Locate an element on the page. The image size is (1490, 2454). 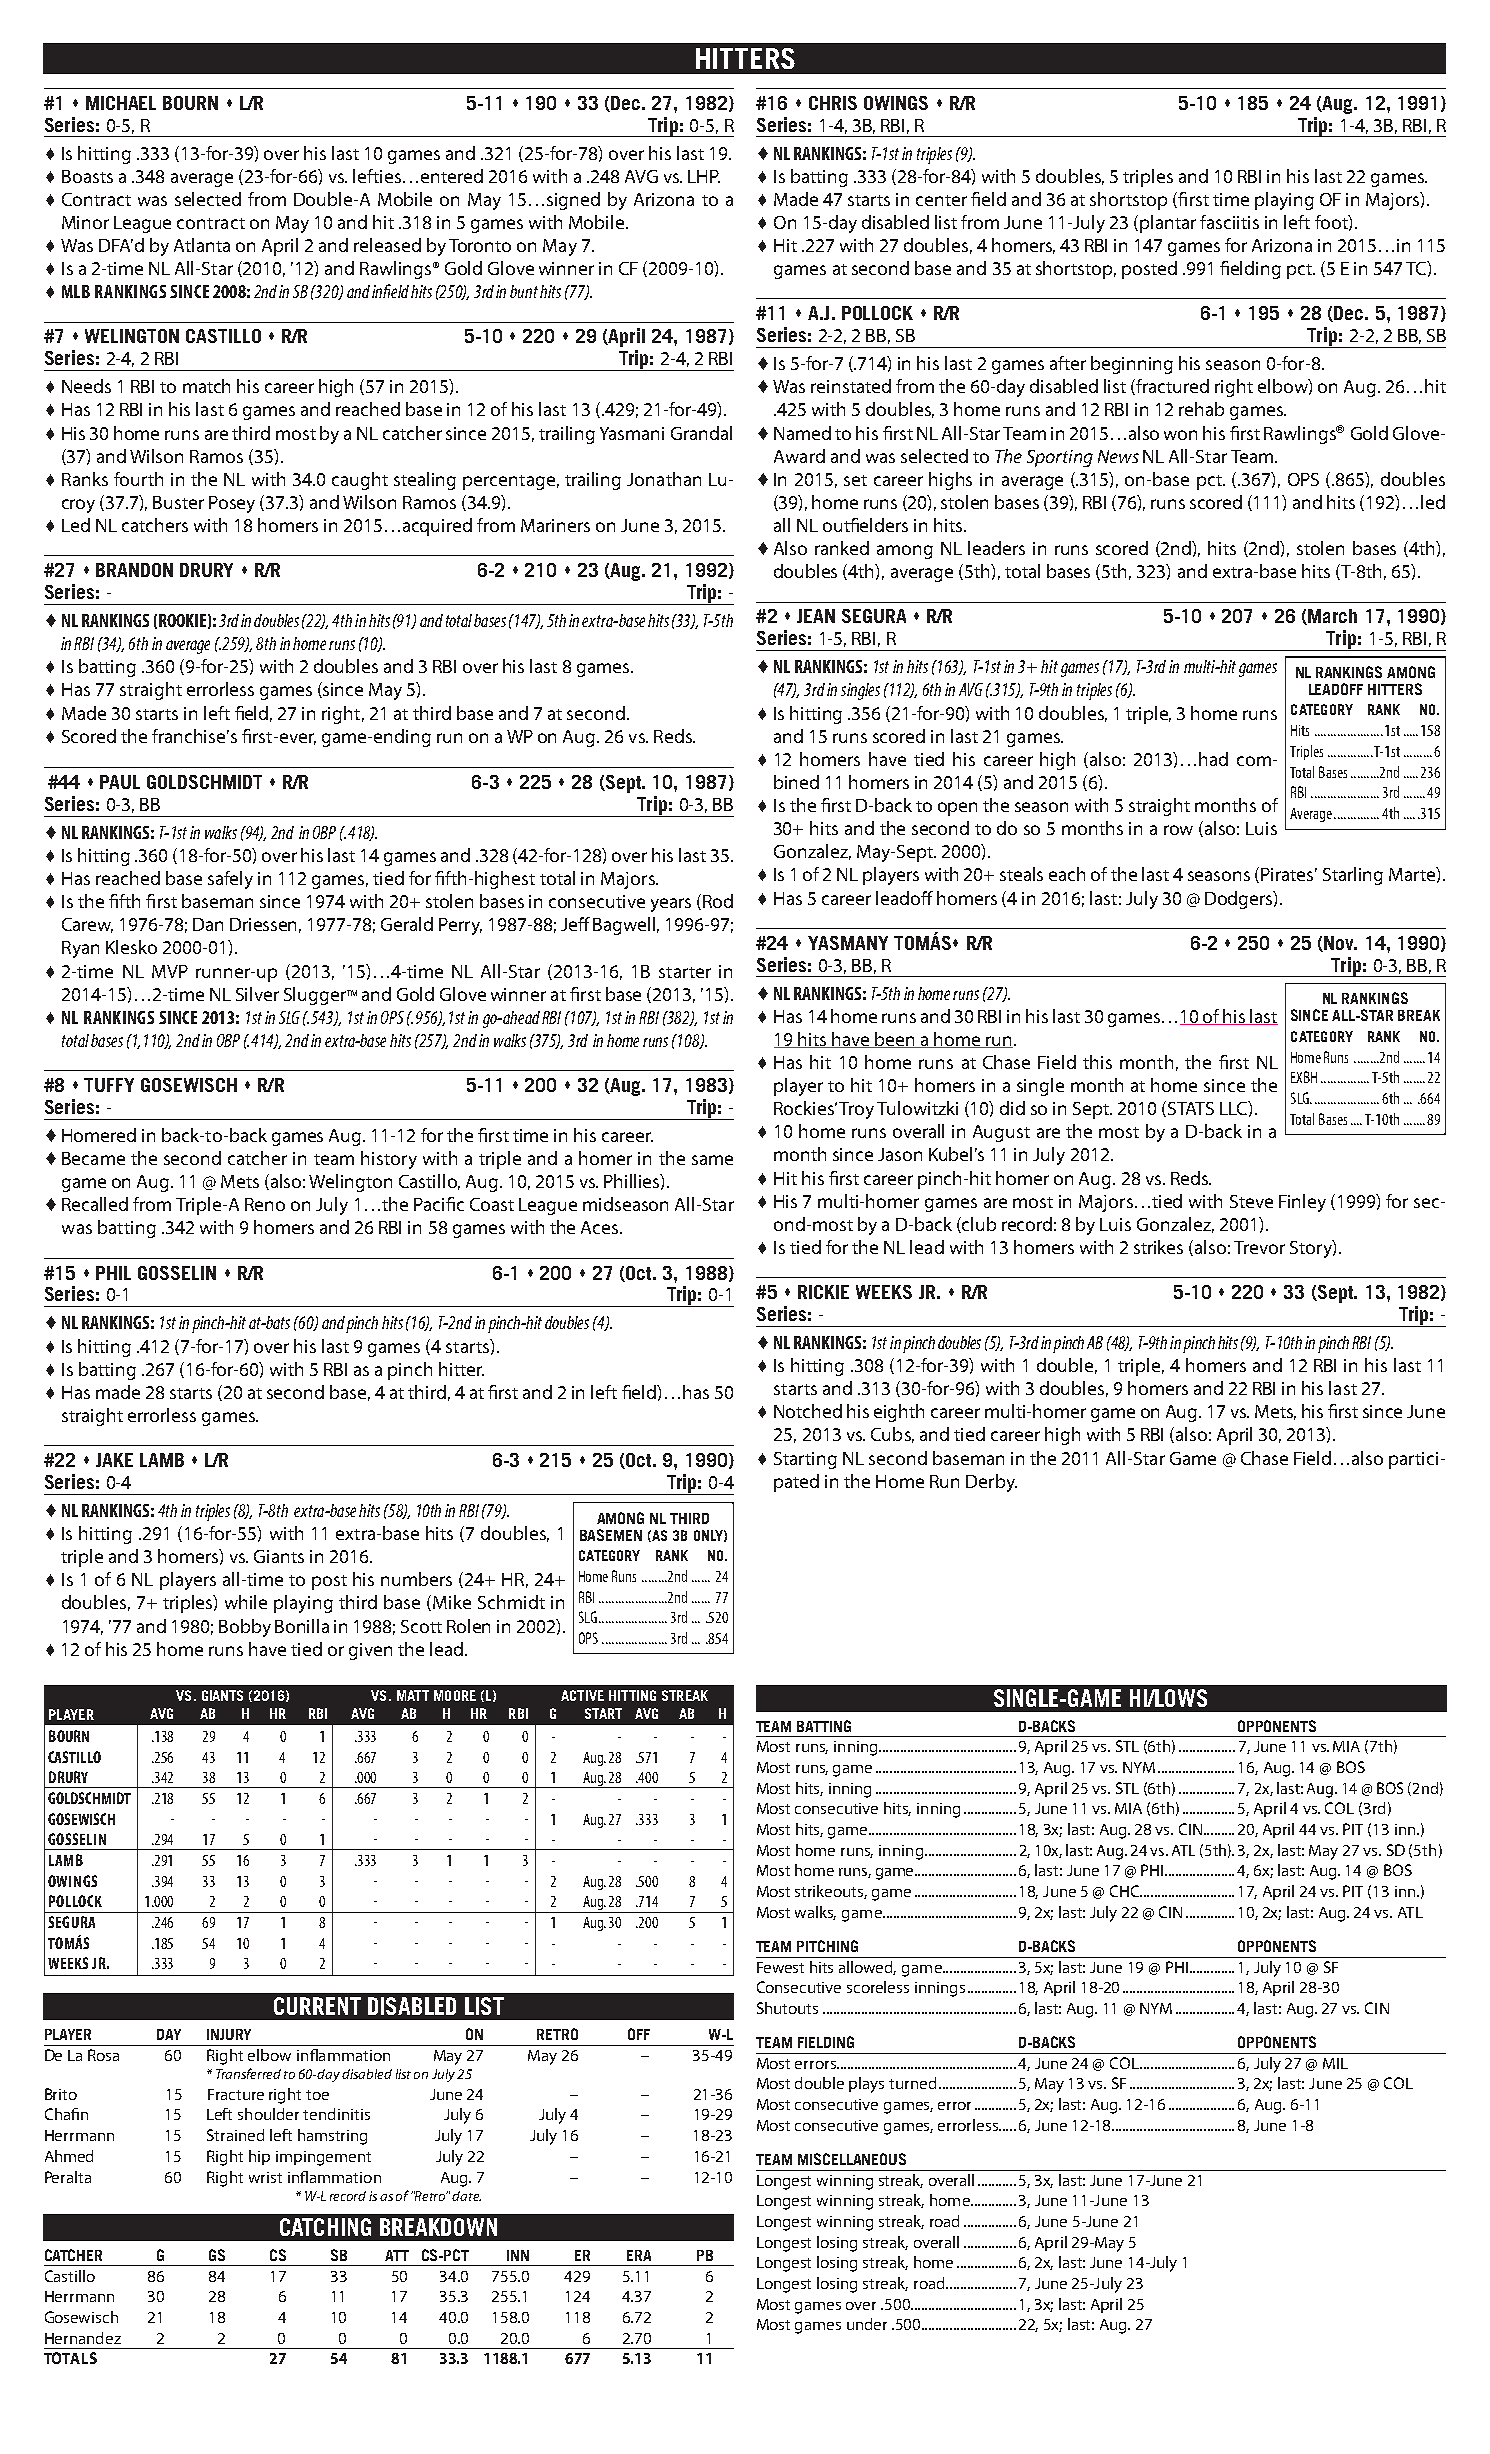
Atlanta is located at coordinates (202, 245).
